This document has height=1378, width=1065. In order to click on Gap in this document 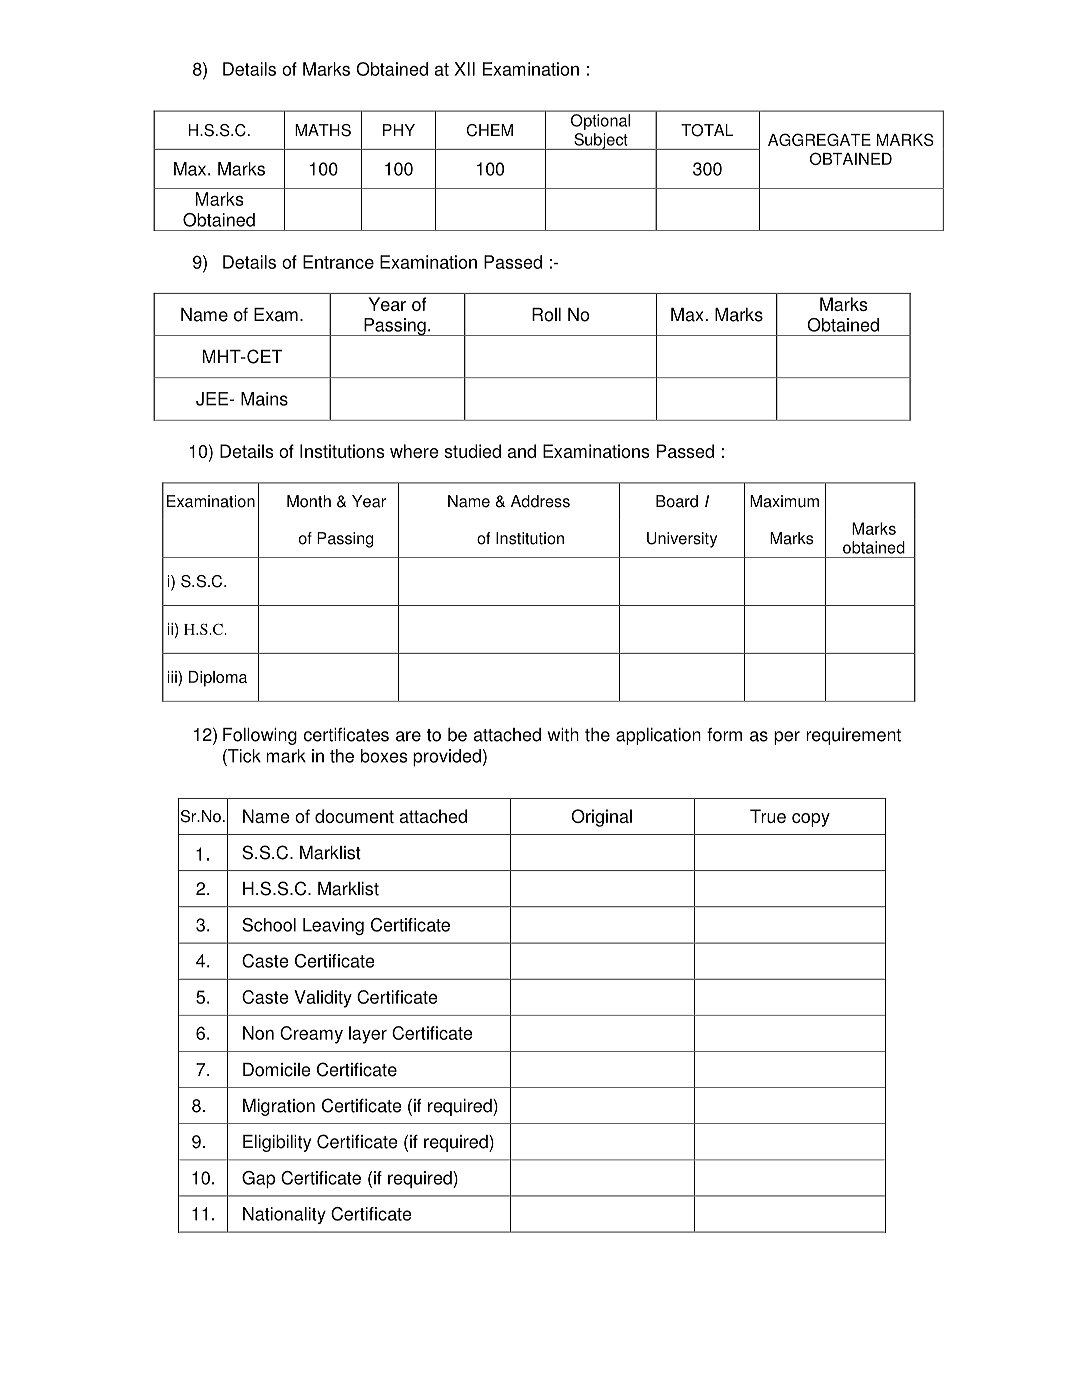, I will do `click(258, 1179)`.
